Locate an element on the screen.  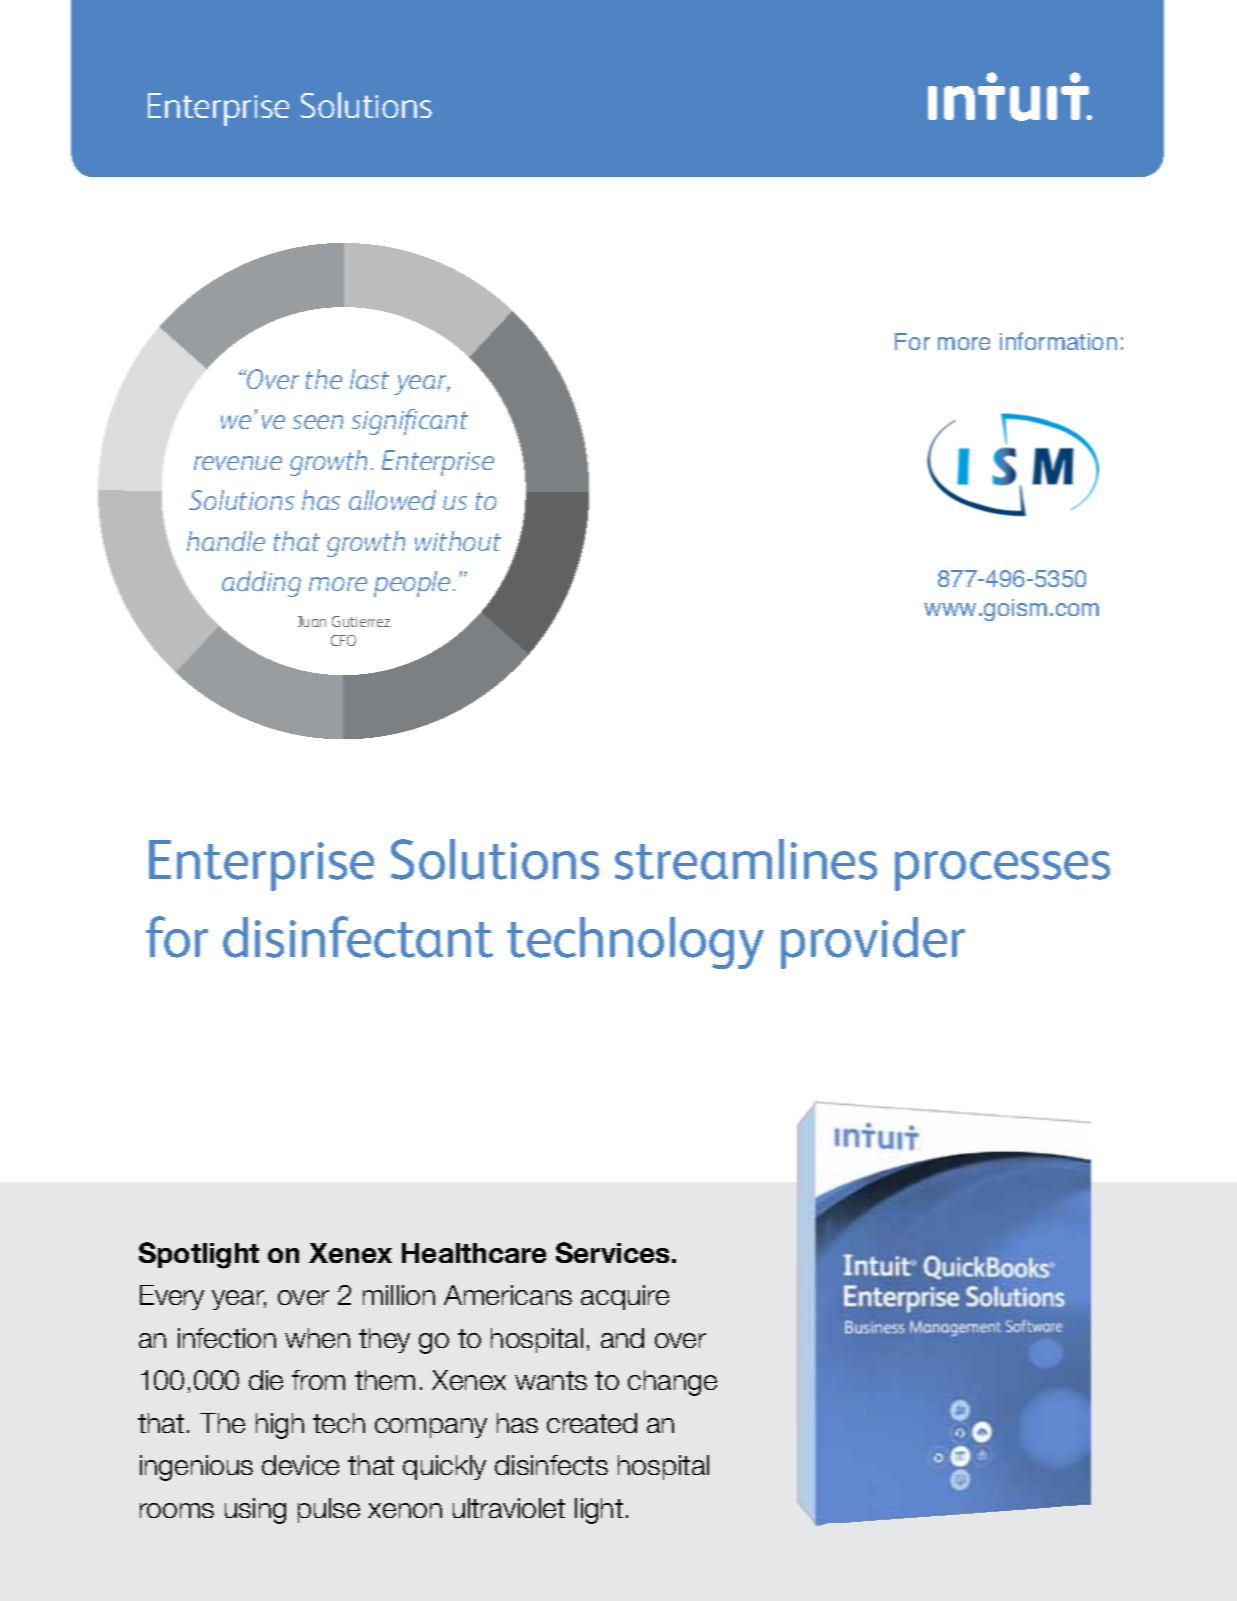
provider is located at coordinates (873, 943).
